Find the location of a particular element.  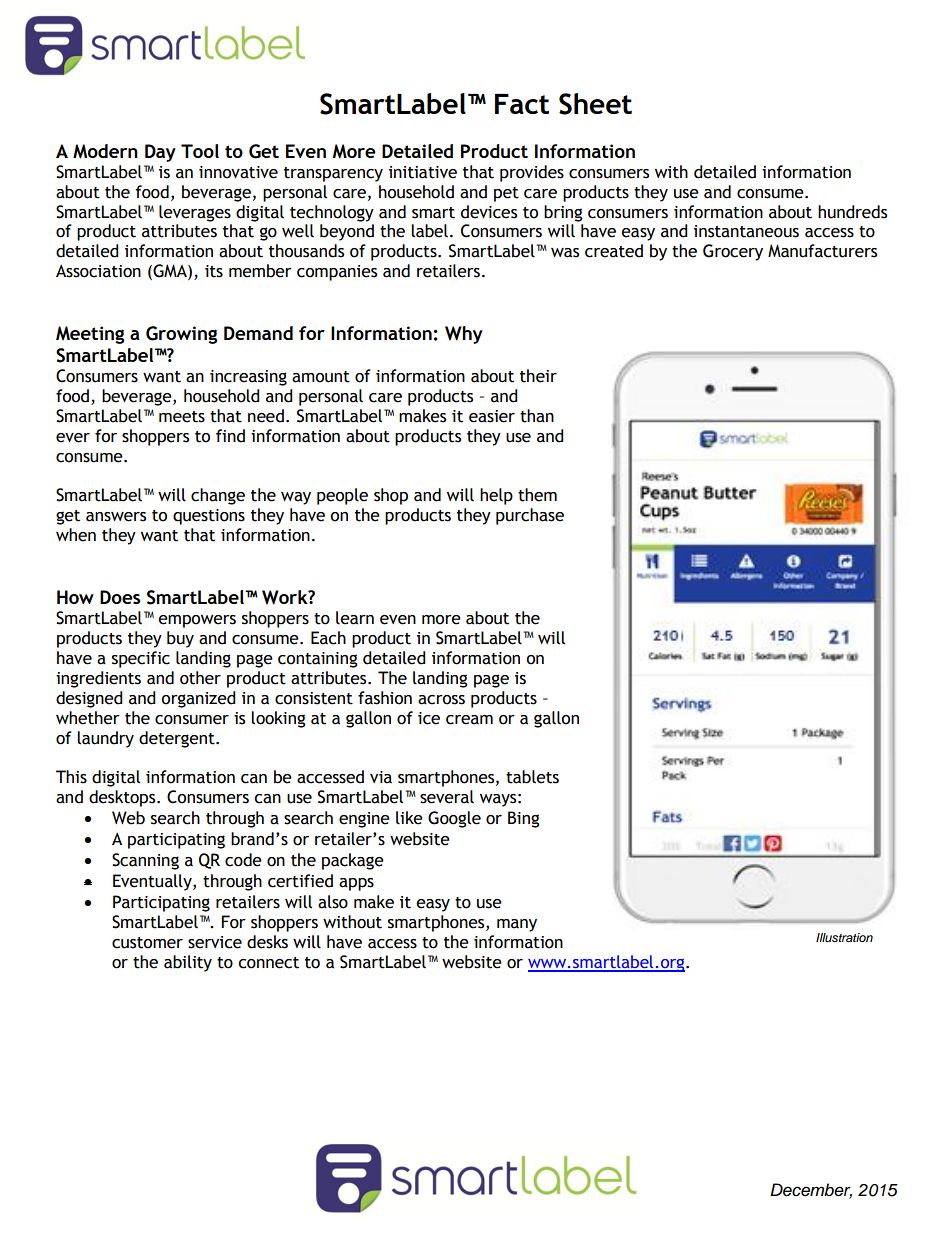

buy is located at coordinates (180, 639).
